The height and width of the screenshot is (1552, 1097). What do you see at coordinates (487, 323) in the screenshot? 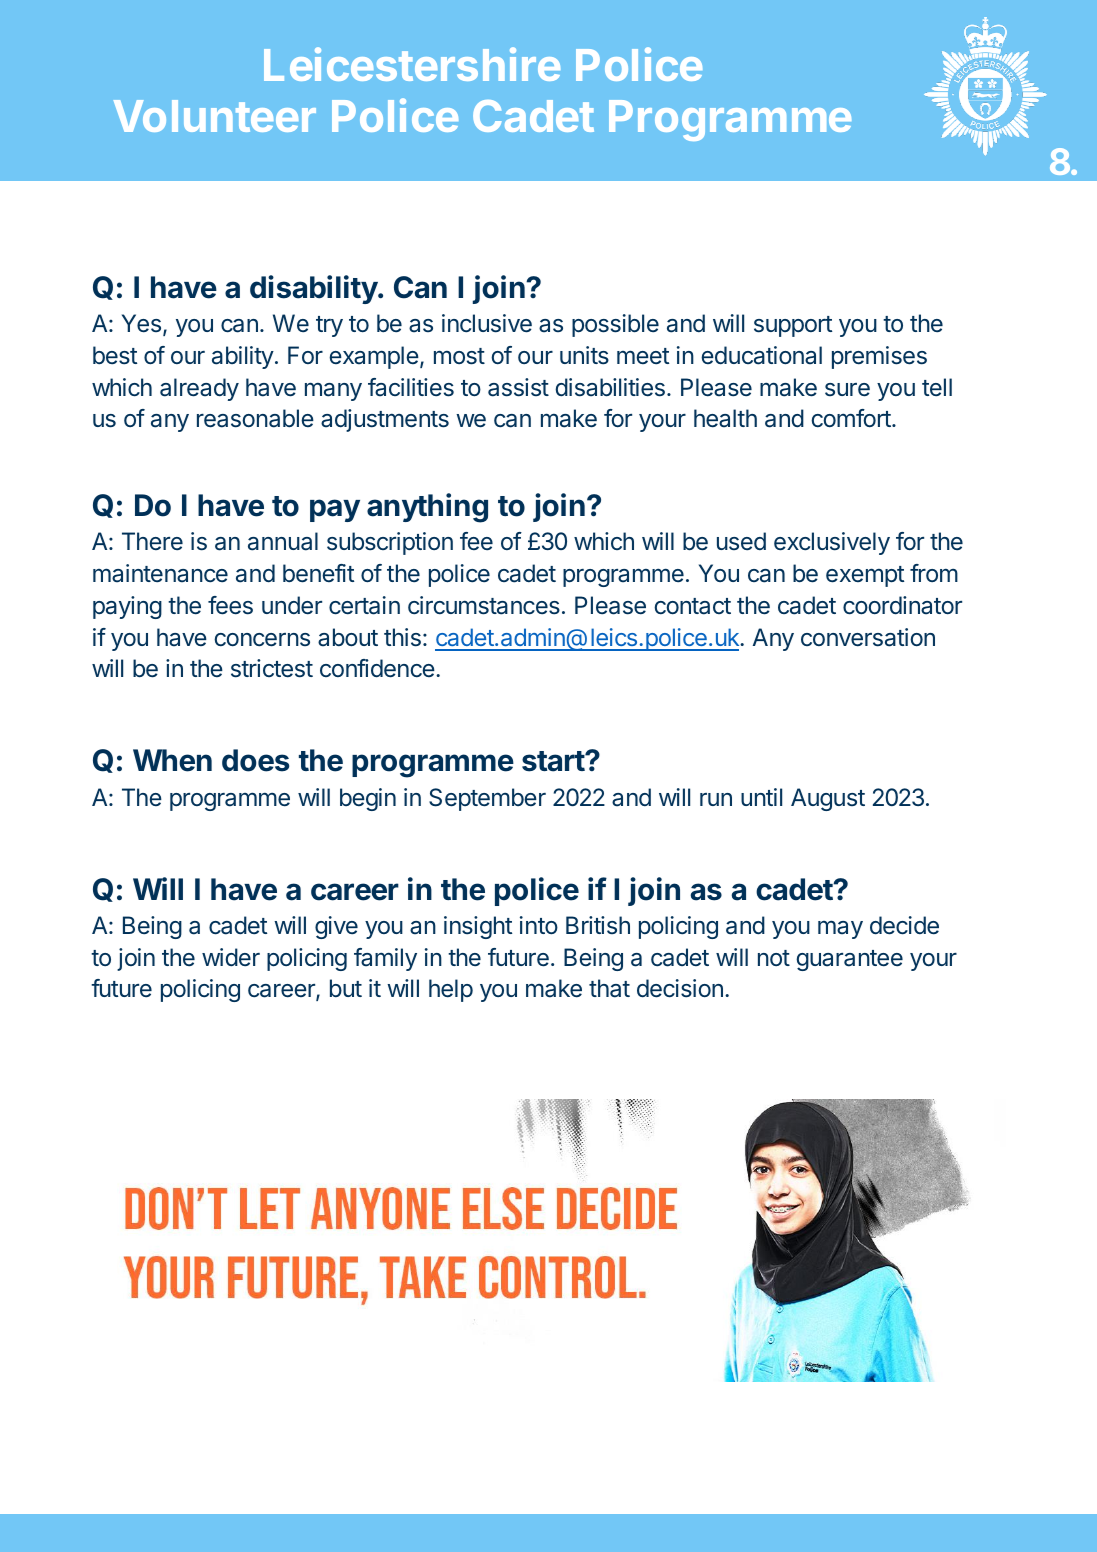
I see `inclusive` at bounding box center [487, 323].
